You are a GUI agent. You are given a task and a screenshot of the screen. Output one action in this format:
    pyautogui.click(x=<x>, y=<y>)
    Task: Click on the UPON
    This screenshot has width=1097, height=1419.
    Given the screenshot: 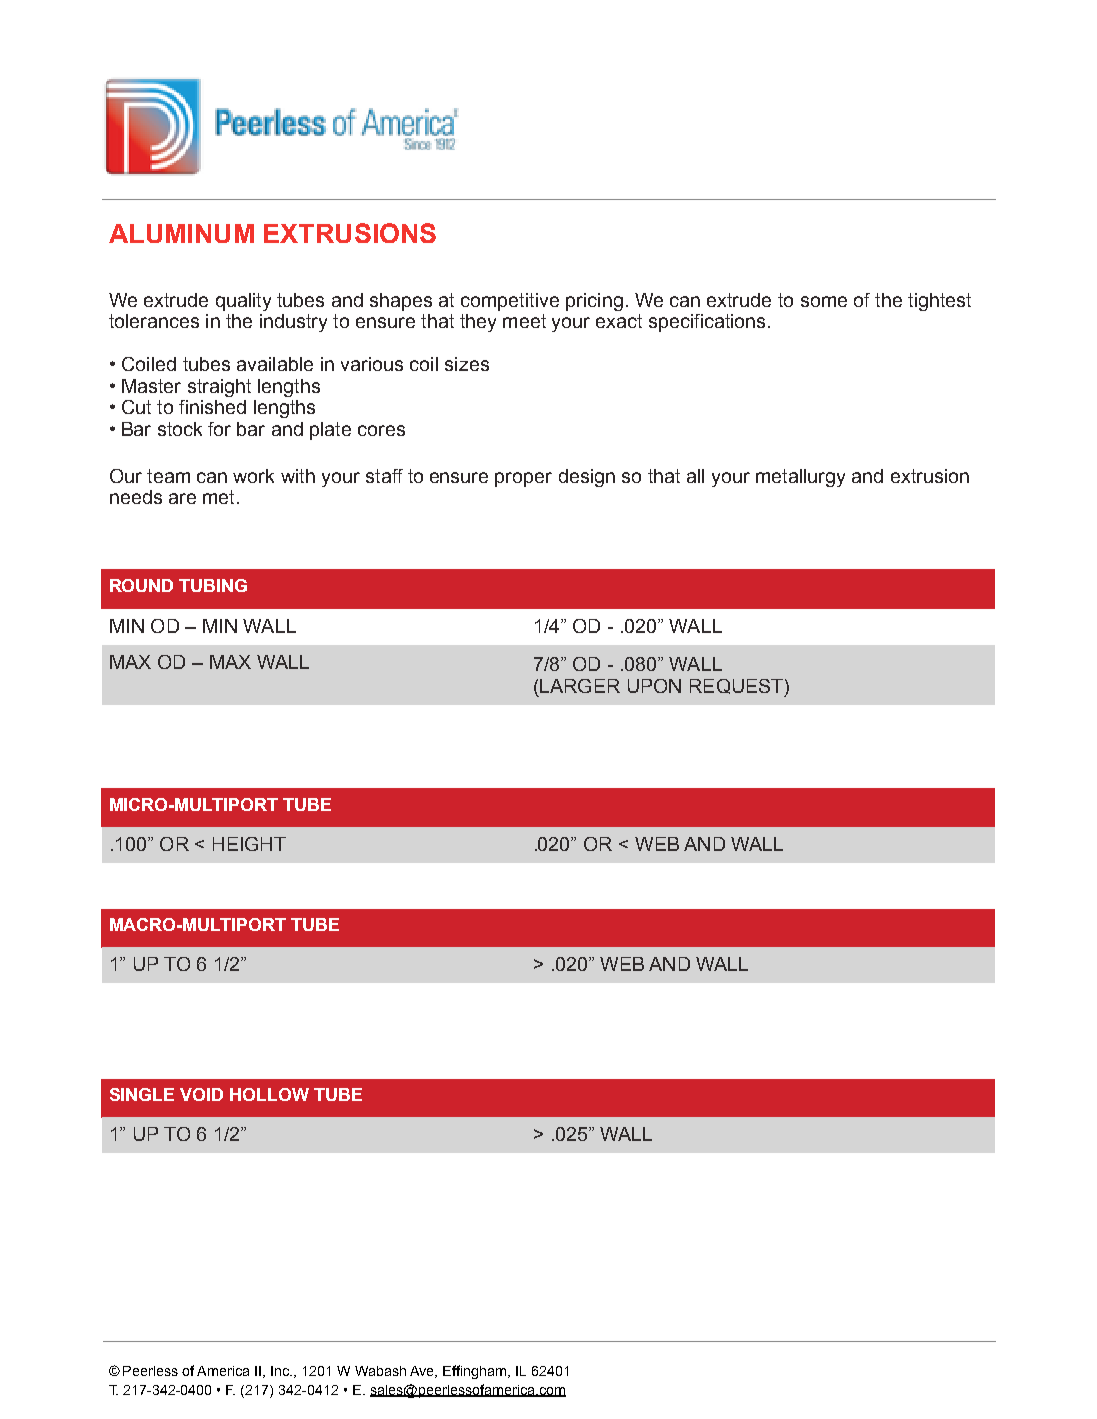 What is the action you would take?
    pyautogui.click(x=654, y=686)
